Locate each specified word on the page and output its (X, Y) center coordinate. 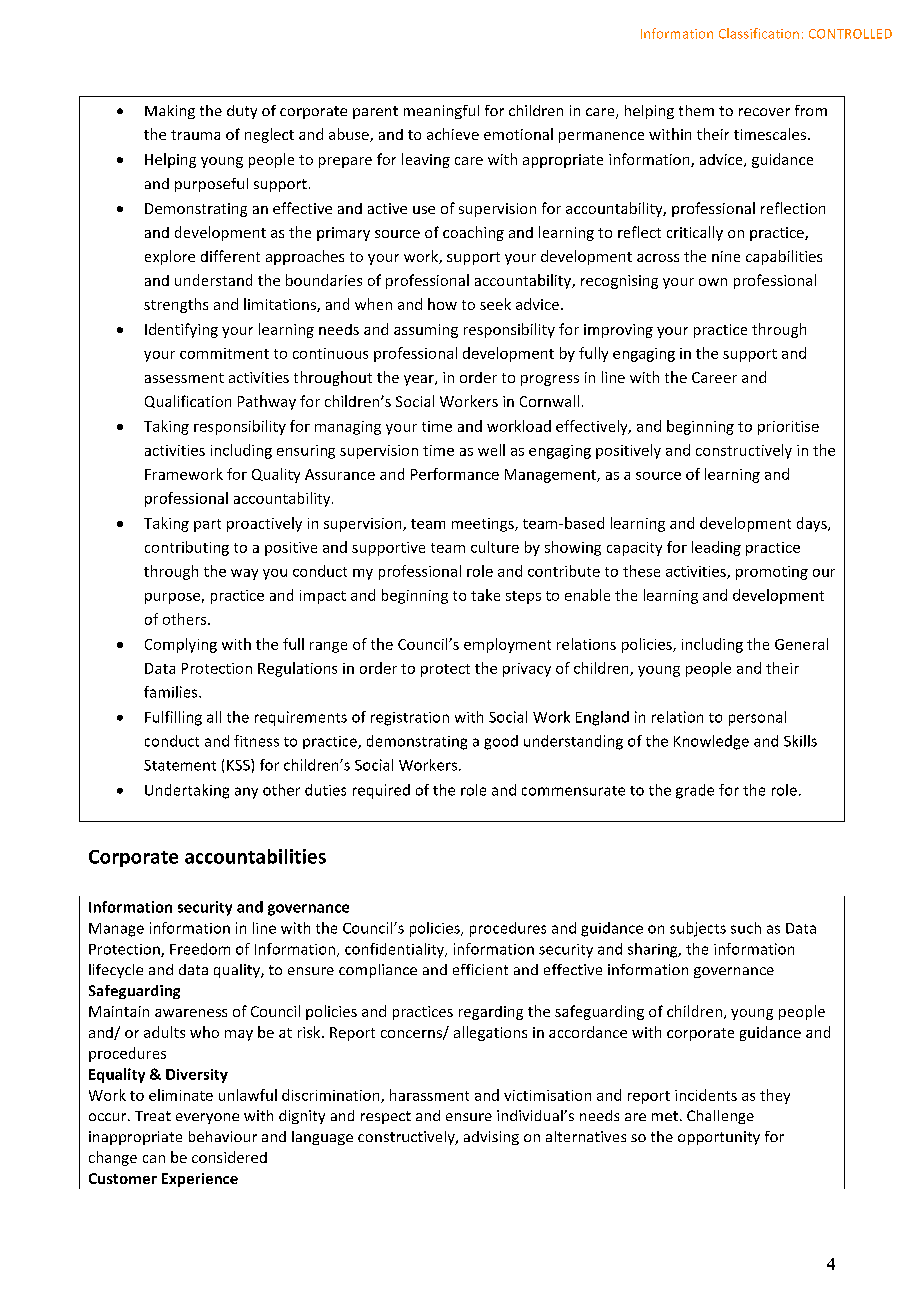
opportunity (719, 1138)
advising (491, 1138)
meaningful (441, 112)
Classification (759, 33)
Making (170, 112)
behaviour (223, 1136)
